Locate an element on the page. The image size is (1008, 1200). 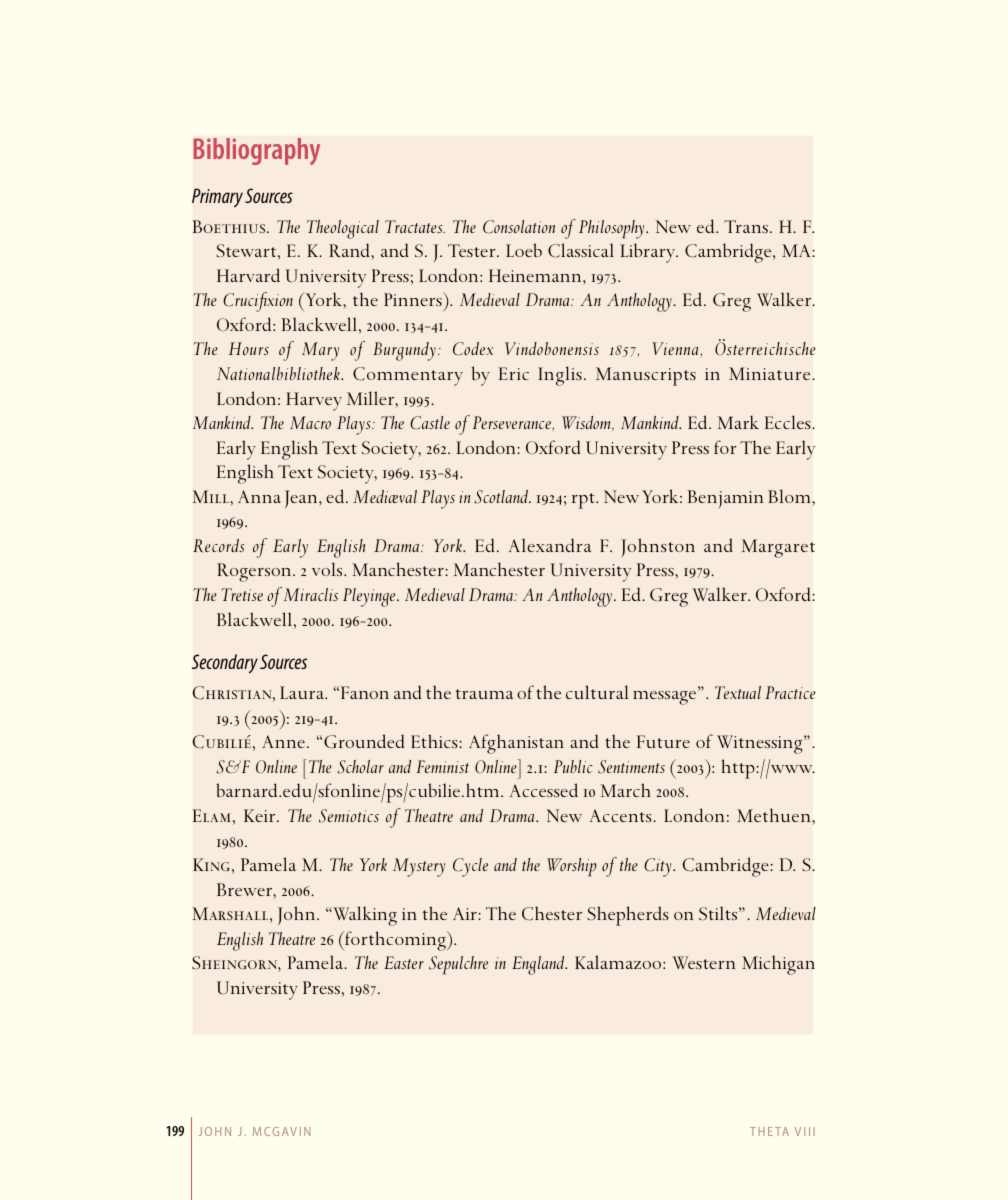
Bibliography is located at coordinates (256, 151).
